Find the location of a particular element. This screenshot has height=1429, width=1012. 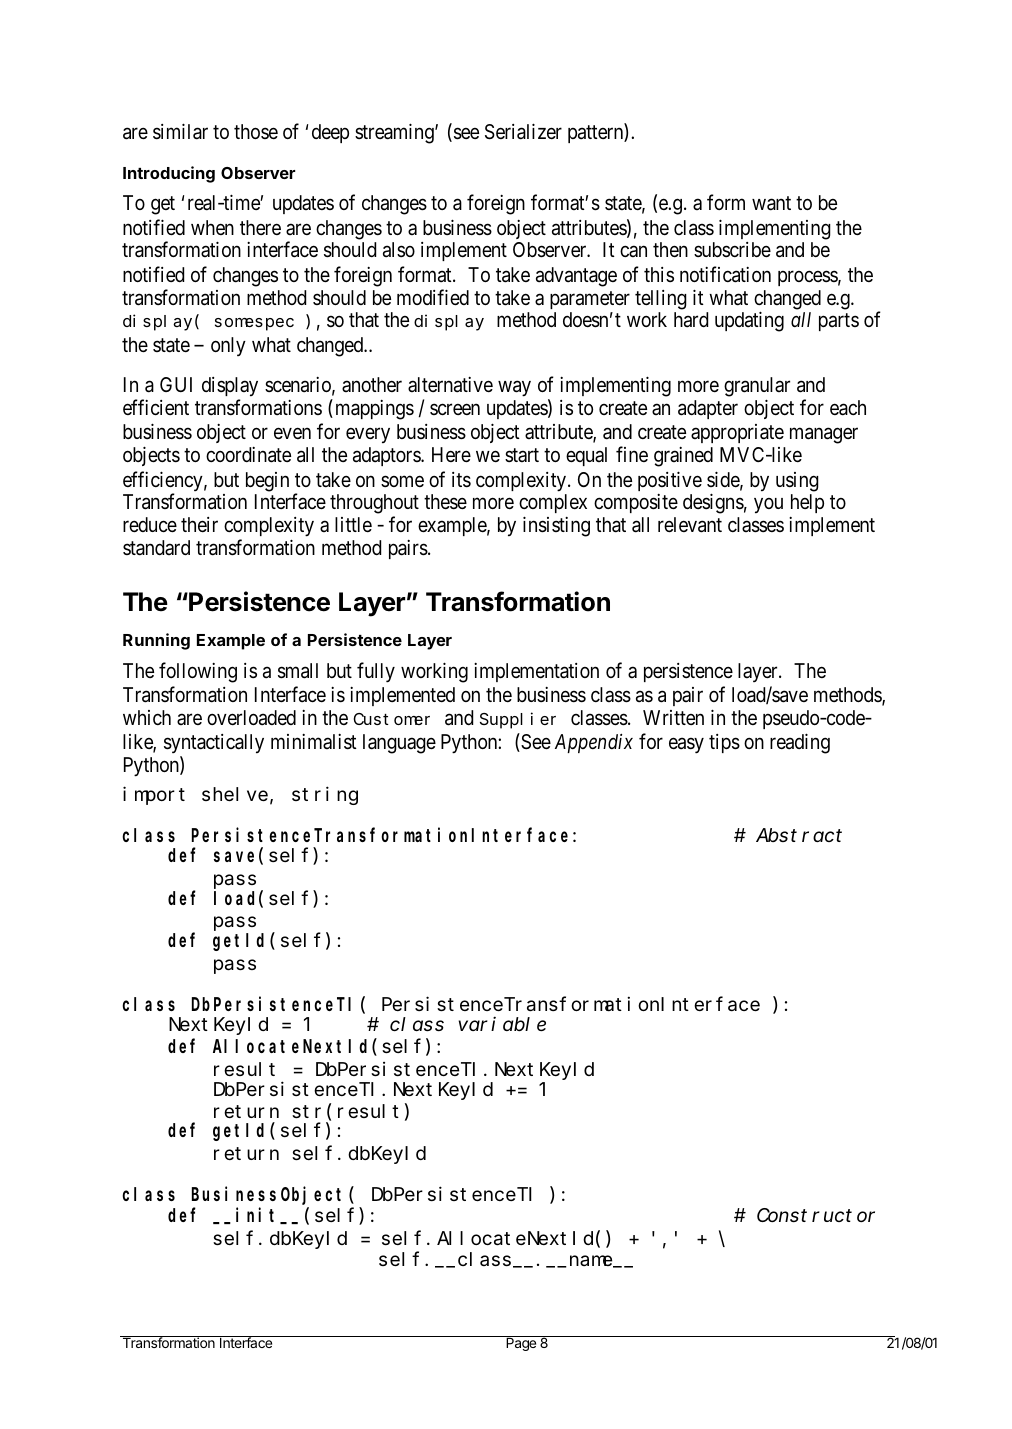

their is located at coordinates (199, 524).
